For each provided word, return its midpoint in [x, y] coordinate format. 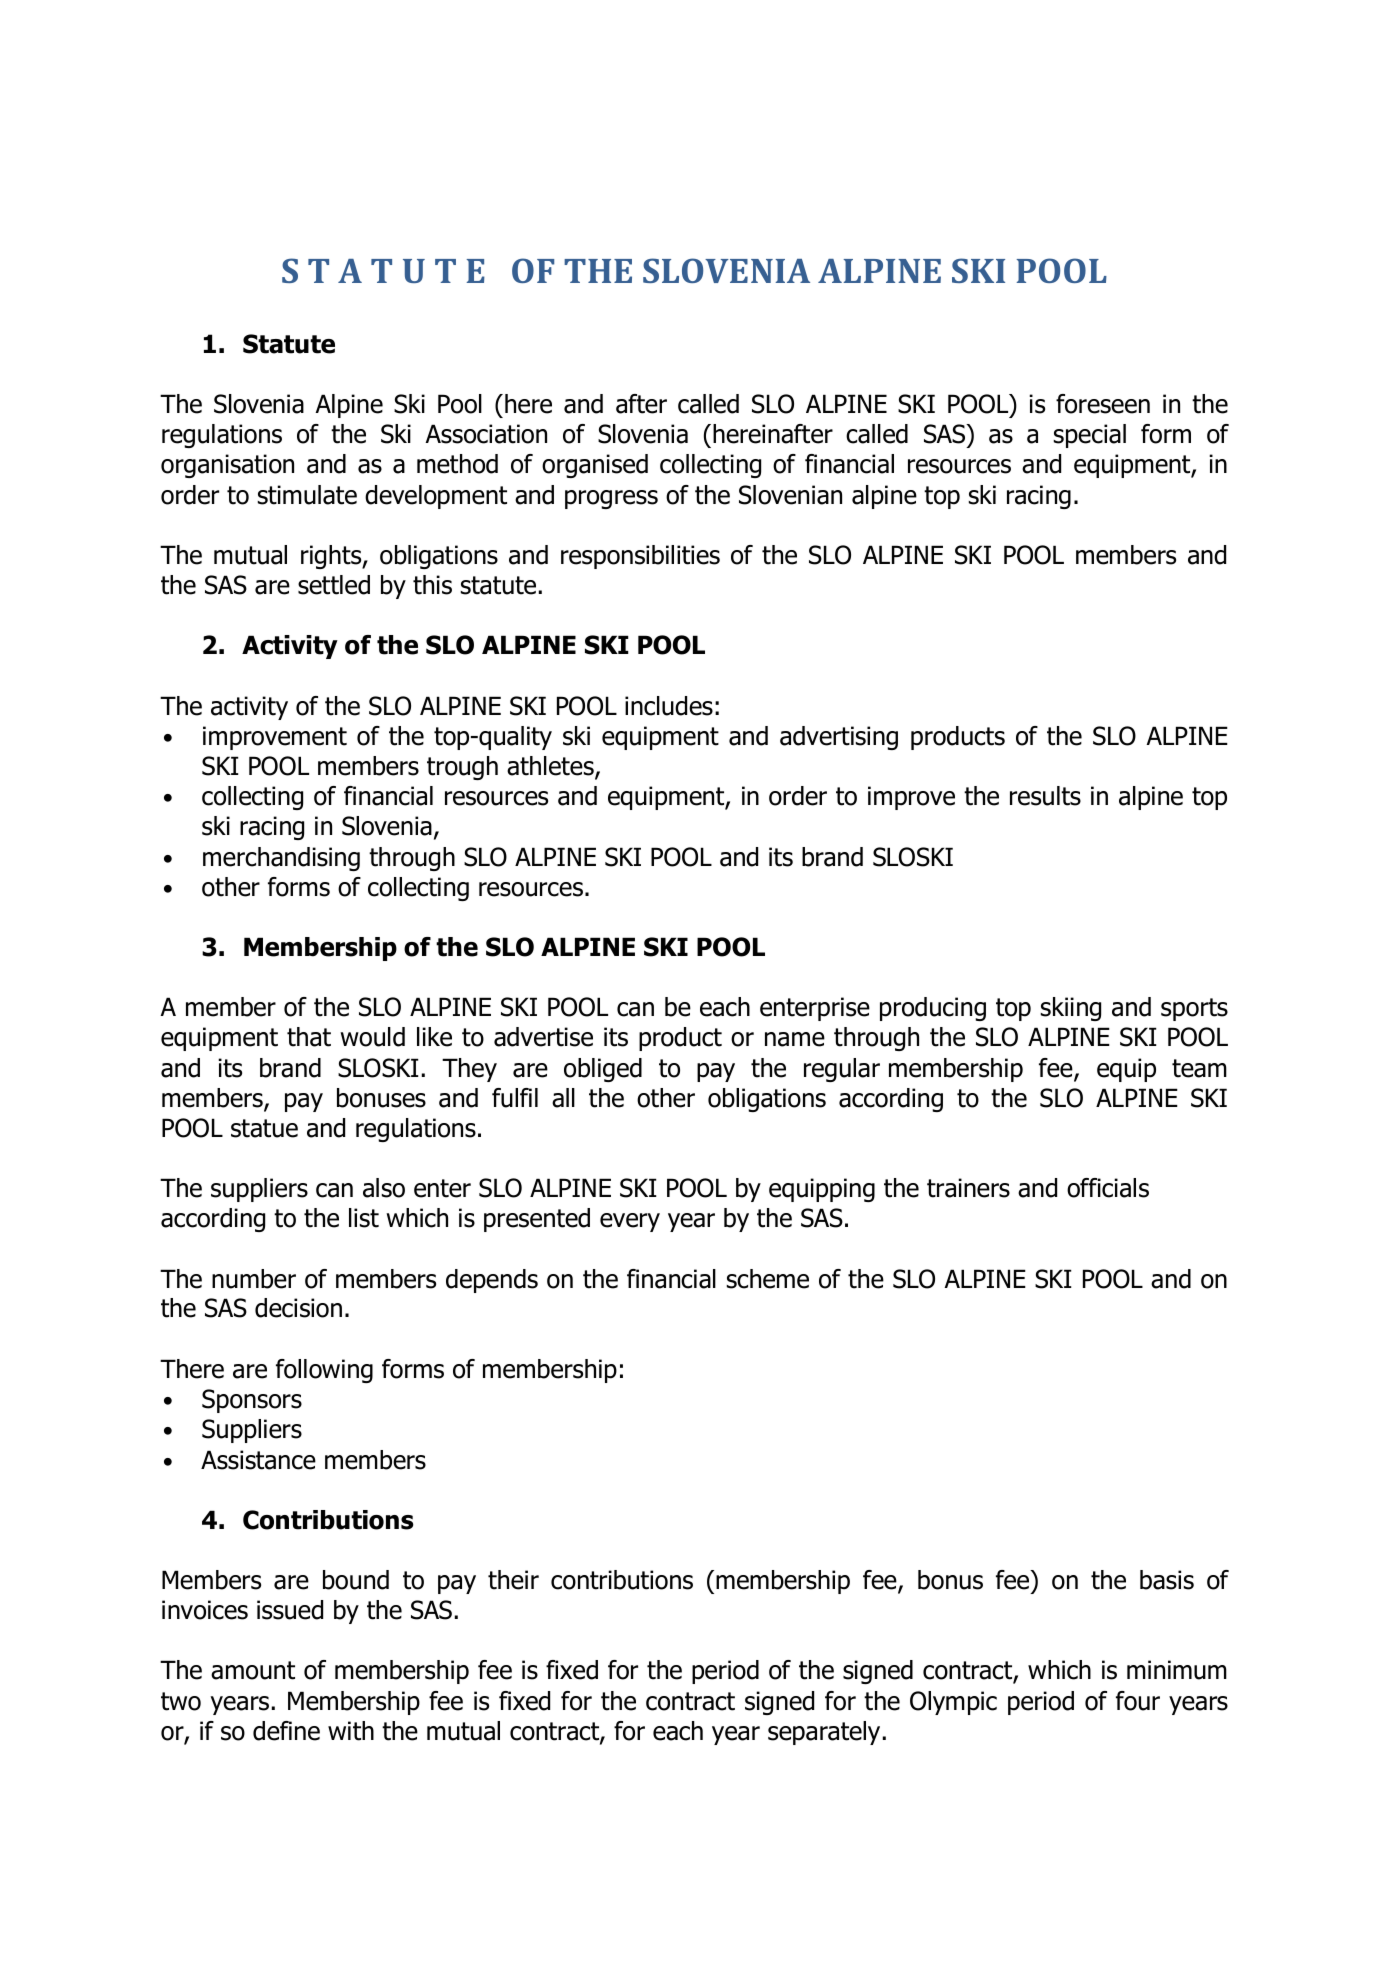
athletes [551, 767]
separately [824, 1733]
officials [1108, 1188]
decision [298, 1308]
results [1045, 796]
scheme [768, 1279]
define [286, 1731]
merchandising [281, 859]
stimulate [307, 495]
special [1090, 436]
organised [595, 466]
